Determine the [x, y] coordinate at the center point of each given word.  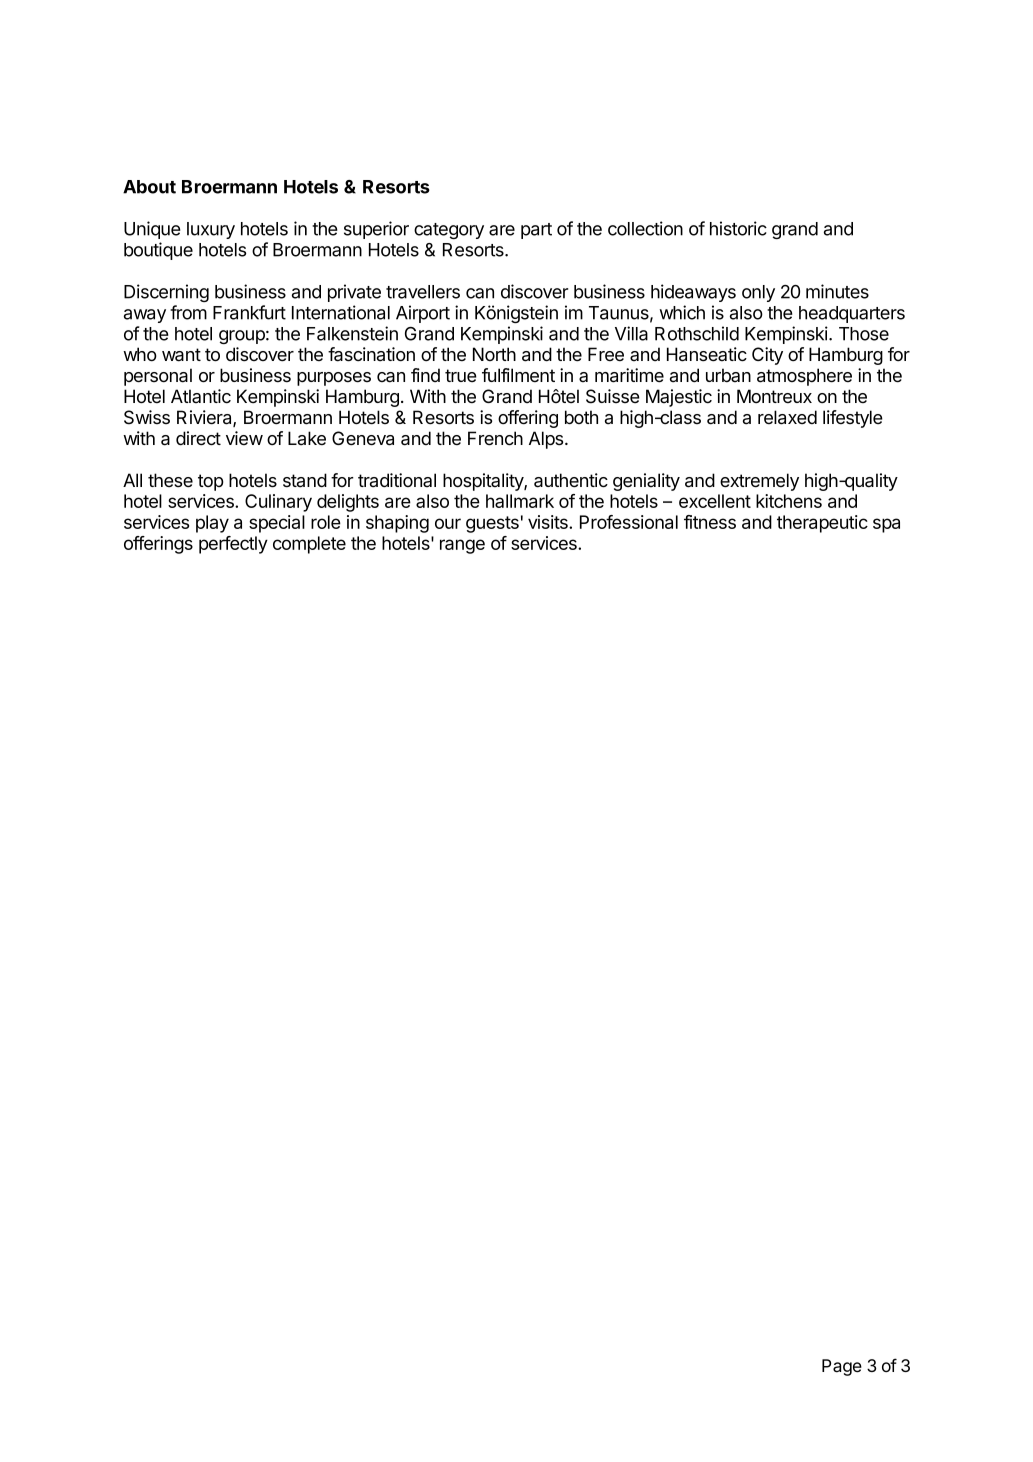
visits [549, 522]
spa [886, 525]
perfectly [233, 545]
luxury [211, 230]
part [536, 231]
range [462, 546]
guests [492, 524]
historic [738, 228]
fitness [710, 522]
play [212, 524]
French [495, 438]
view [244, 438]
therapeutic [822, 524]
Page [842, 1367]
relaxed [787, 417]
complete [309, 545]
